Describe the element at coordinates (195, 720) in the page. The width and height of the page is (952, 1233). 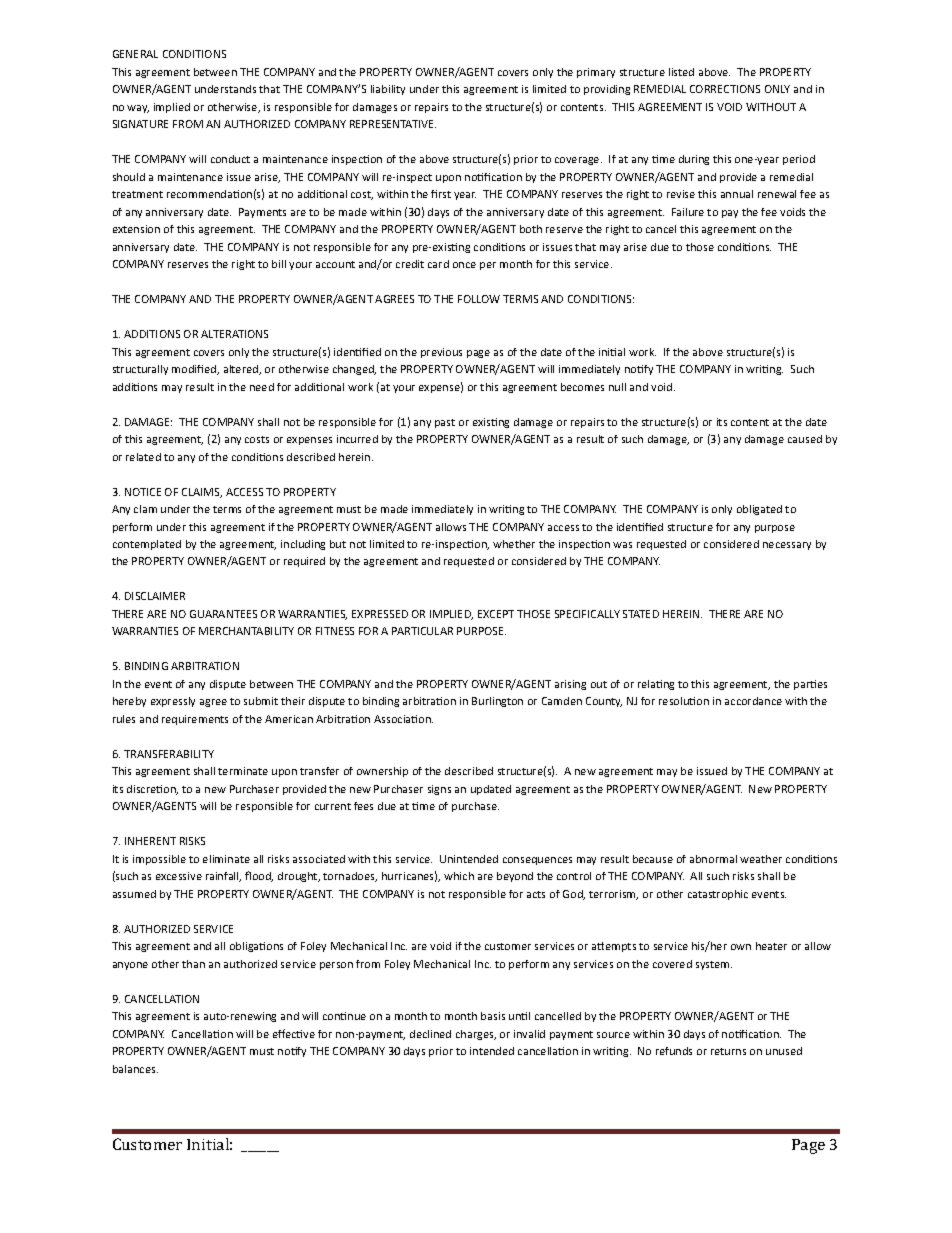
I see `requirements` at that location.
